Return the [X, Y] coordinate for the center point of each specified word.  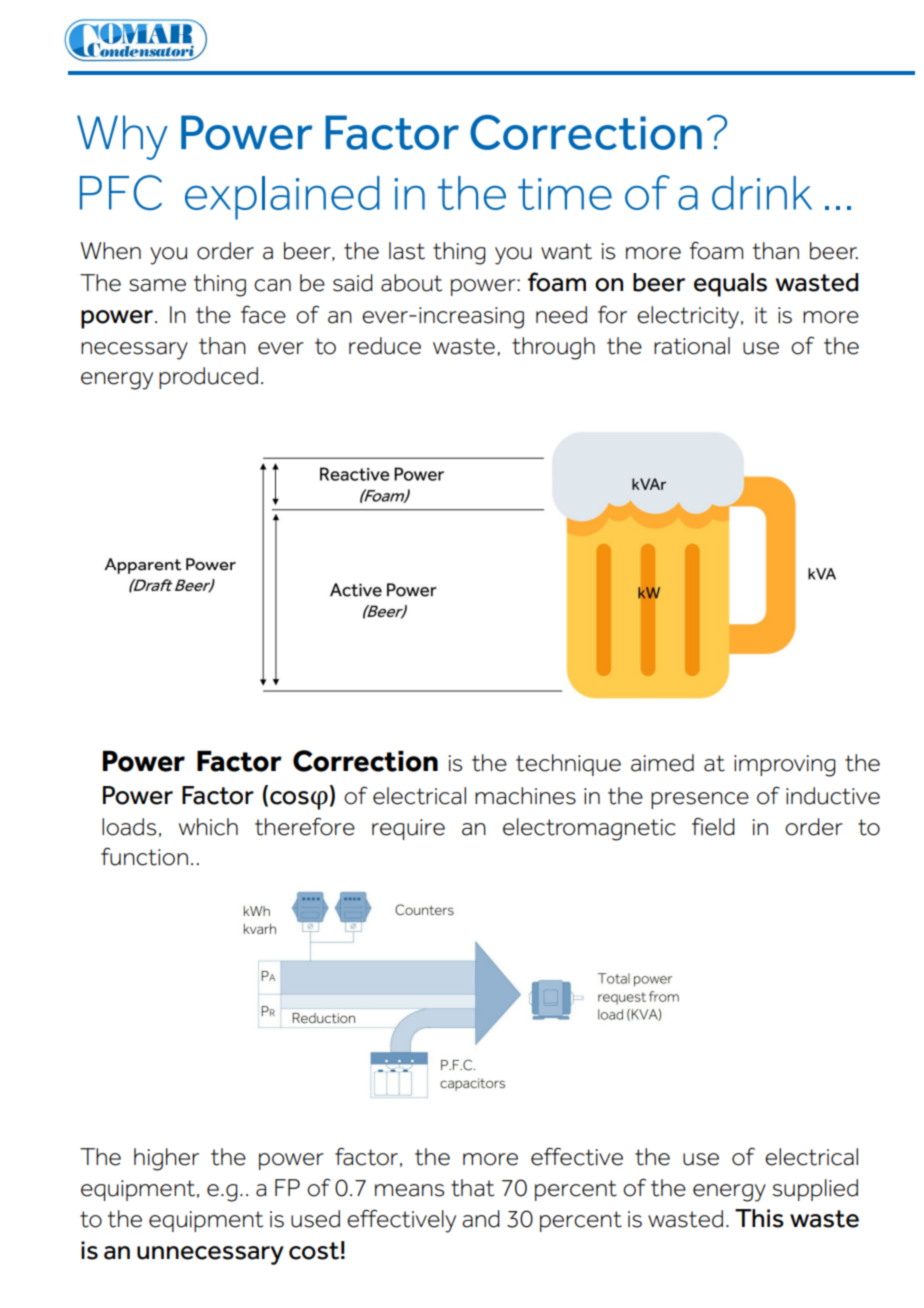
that [472, 1188]
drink [762, 193]
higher [166, 1159]
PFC [121, 192]
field [713, 827]
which [208, 827]
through [553, 348]
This [759, 1218]
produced [208, 378]
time [565, 194]
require [408, 829]
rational [692, 346]
